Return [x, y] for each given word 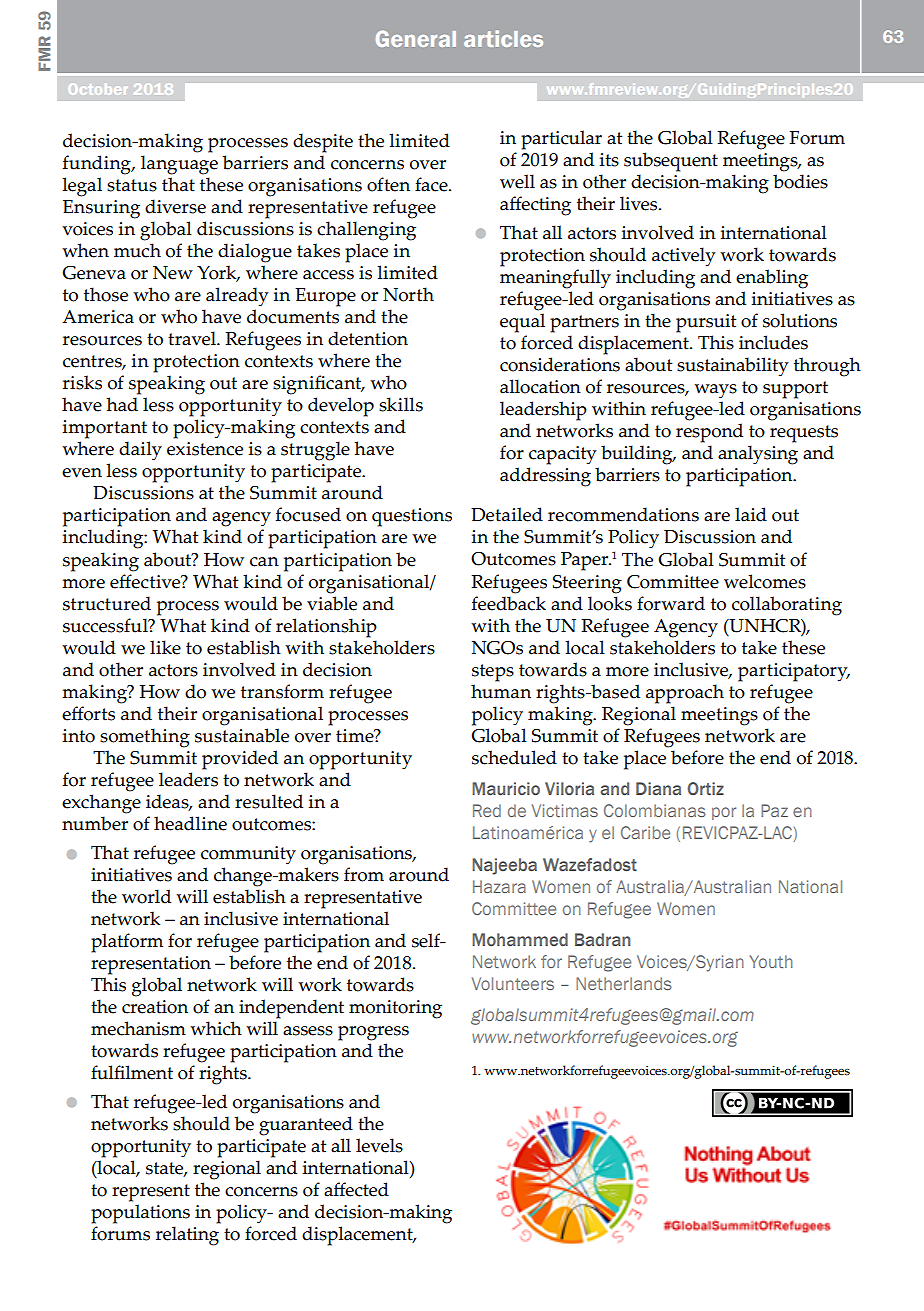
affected [356, 1189]
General [416, 38]
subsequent [671, 162]
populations [140, 1214]
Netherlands [624, 983]
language [179, 165]
